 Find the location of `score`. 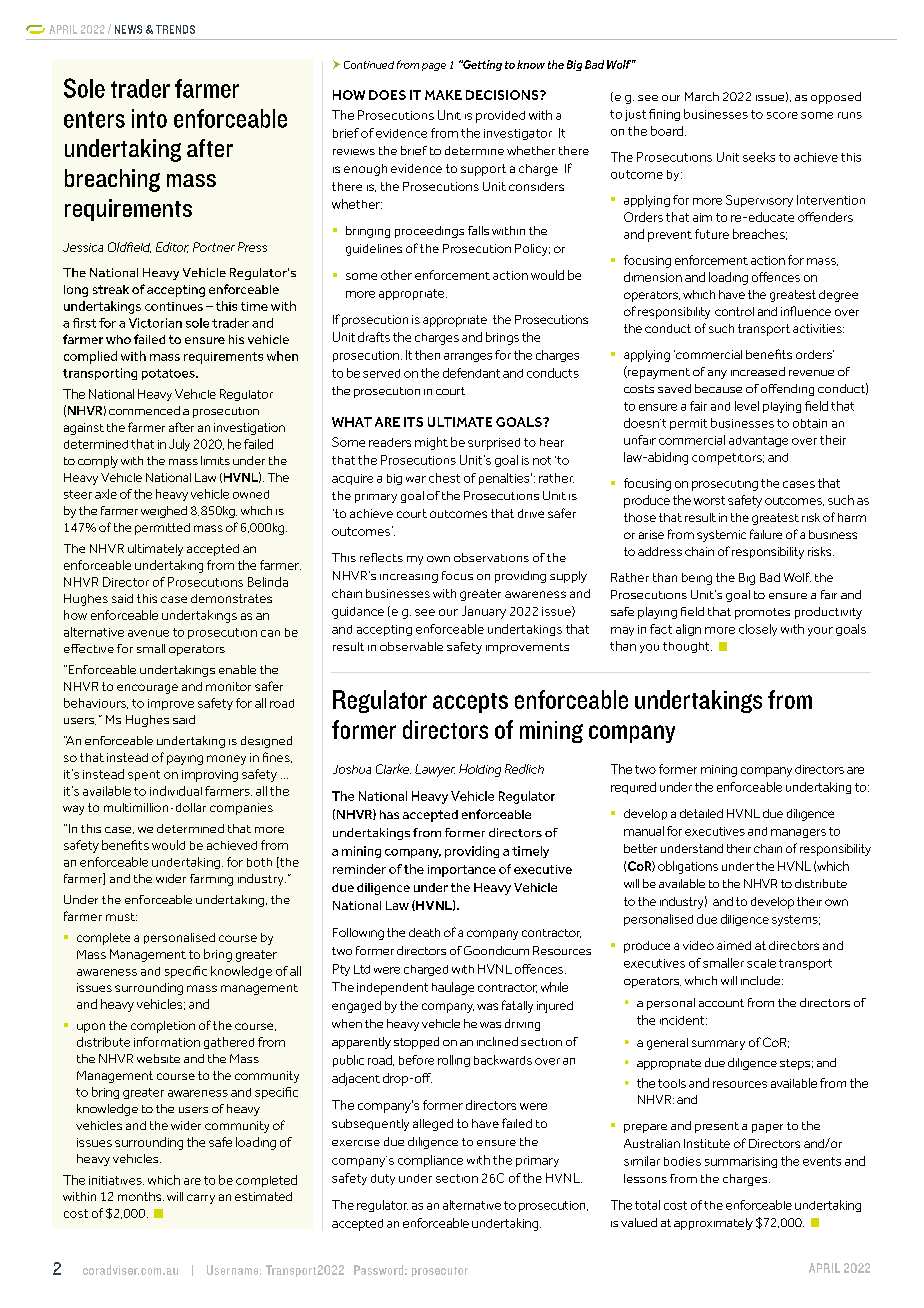

score is located at coordinates (782, 115).
